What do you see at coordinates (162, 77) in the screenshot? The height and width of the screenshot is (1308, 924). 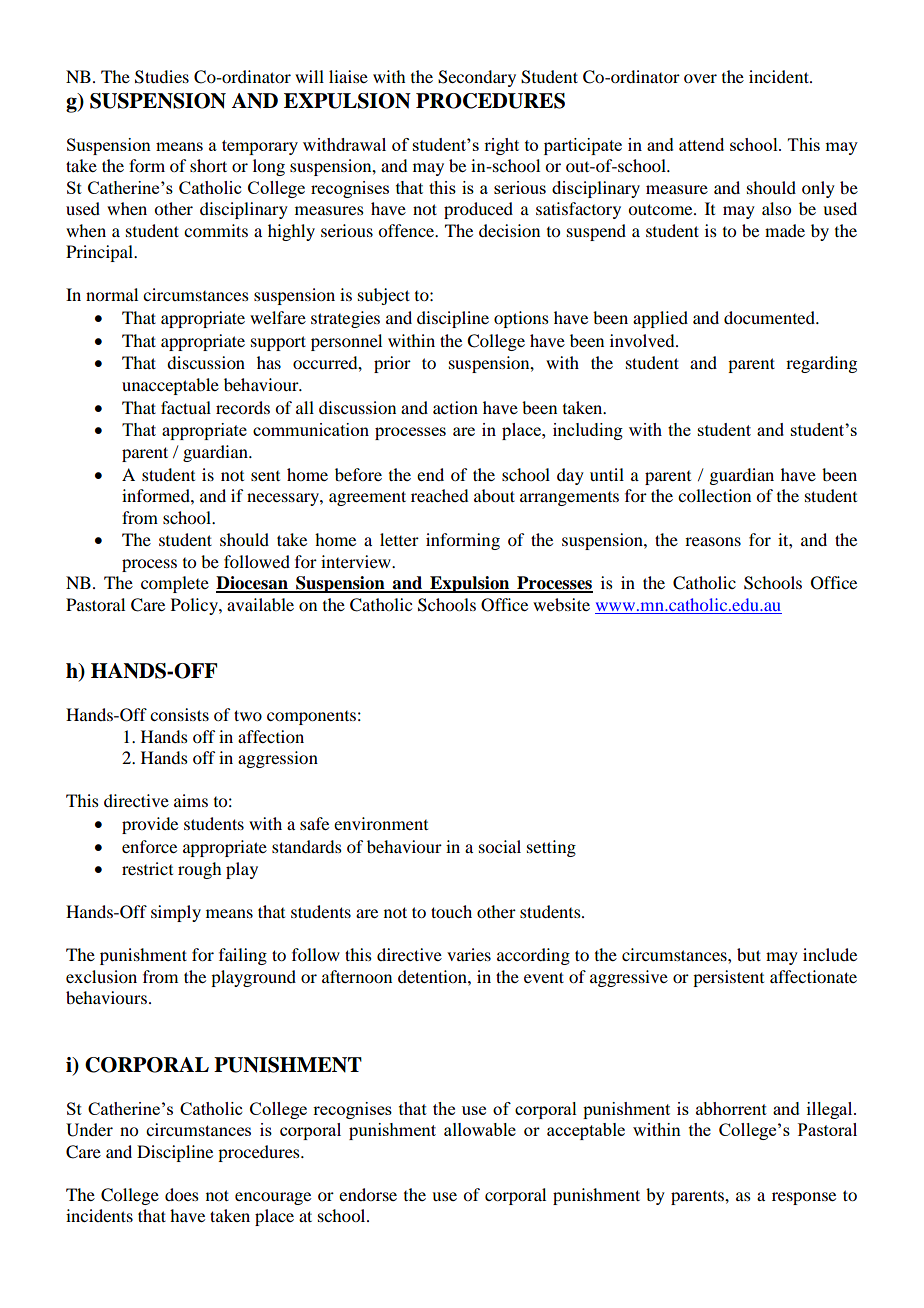 I see `Studies` at bounding box center [162, 77].
